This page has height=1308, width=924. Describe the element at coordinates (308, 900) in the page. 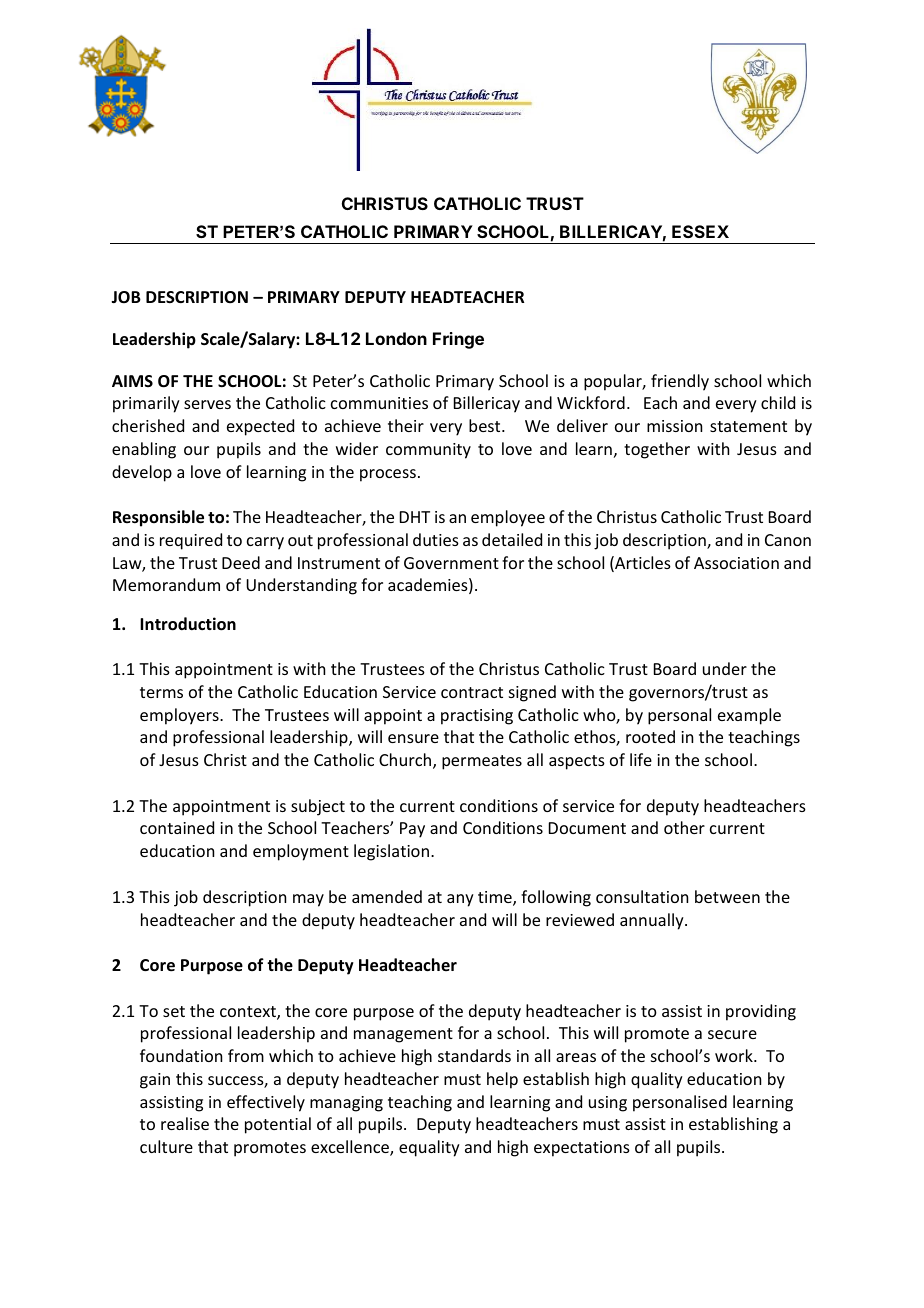

I see `may` at that location.
